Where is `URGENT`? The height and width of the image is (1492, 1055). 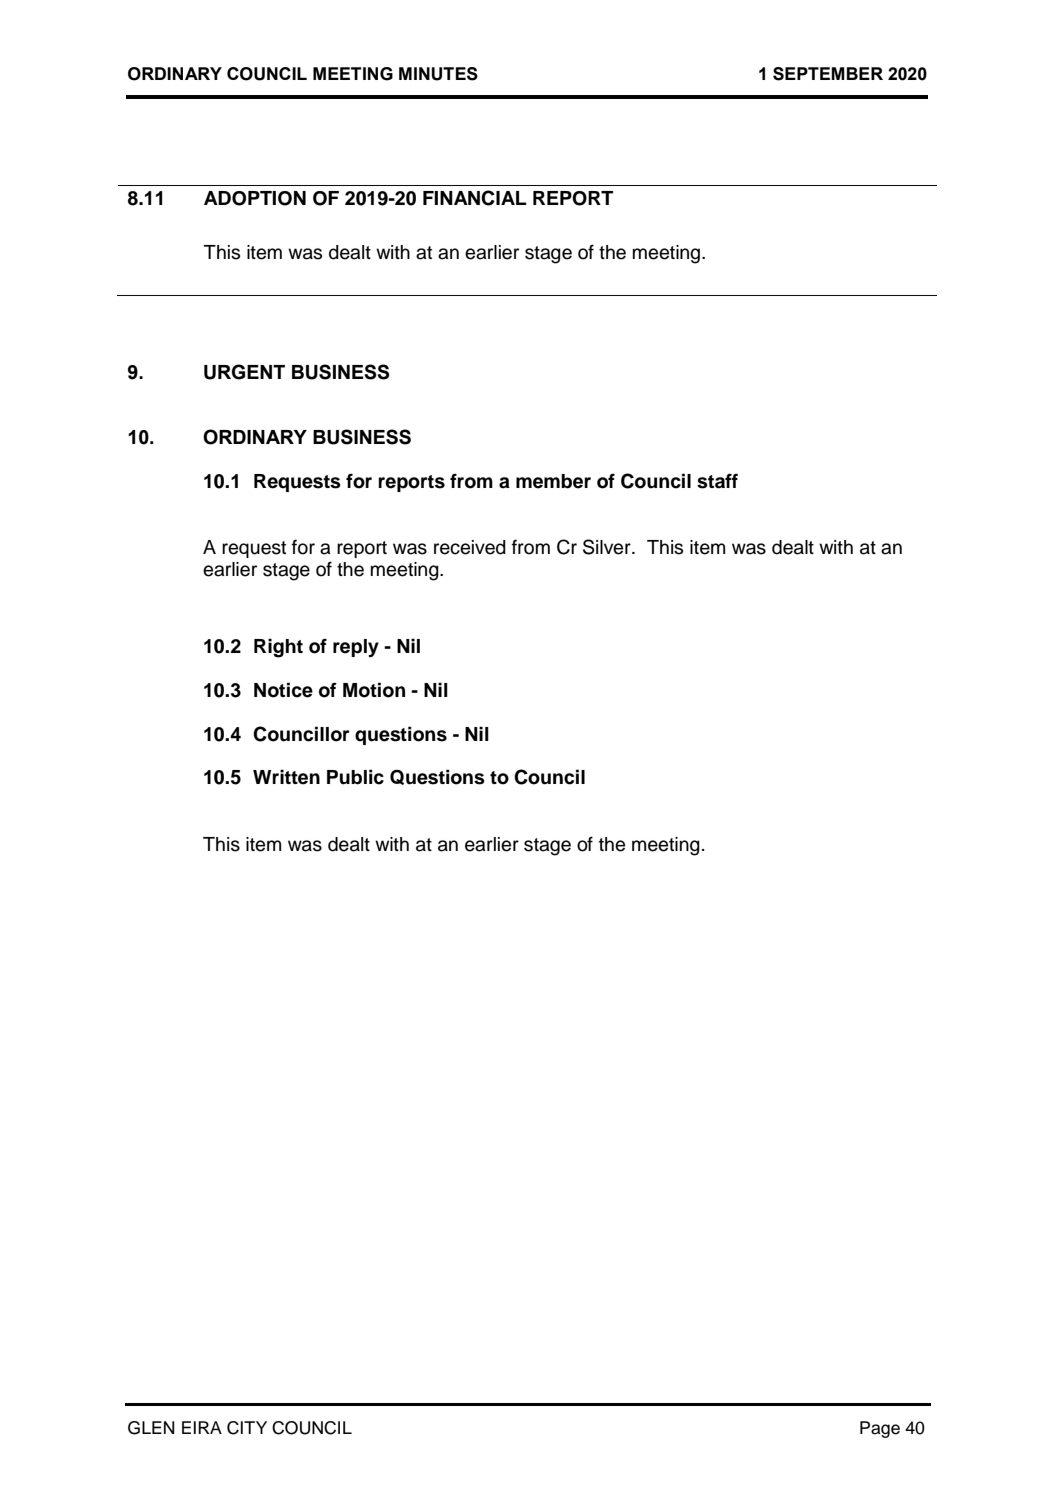
URGENT is located at coordinates (244, 372).
